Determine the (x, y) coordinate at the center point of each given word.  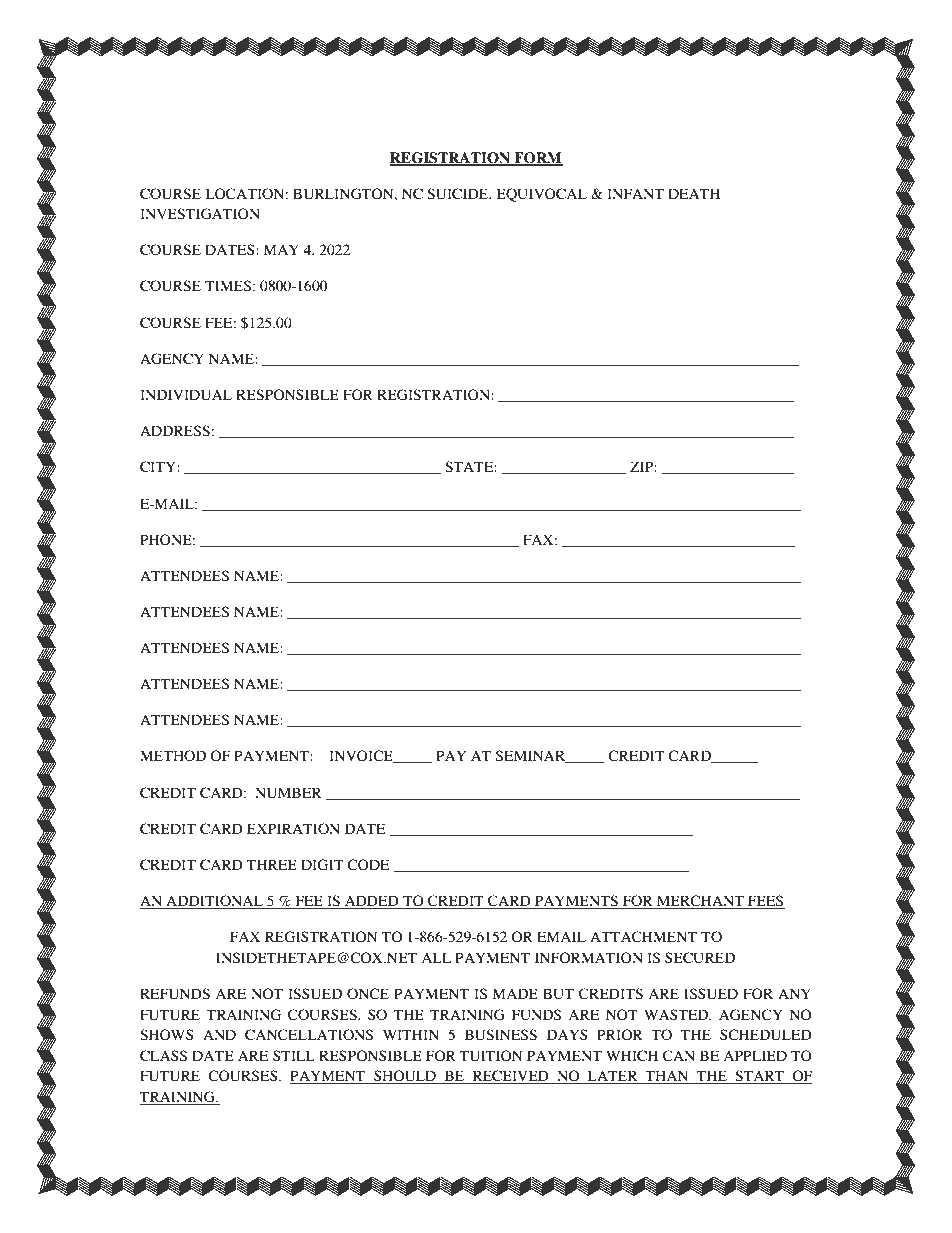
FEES (765, 902)
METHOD (173, 756)
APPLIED (755, 1055)
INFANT (635, 193)
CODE (368, 865)
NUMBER (288, 793)
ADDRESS (175, 430)
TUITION (491, 1056)
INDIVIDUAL (186, 395)
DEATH (694, 193)
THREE (272, 864)
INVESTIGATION (200, 214)
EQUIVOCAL (542, 195)
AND (219, 1034)
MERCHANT (700, 902)
